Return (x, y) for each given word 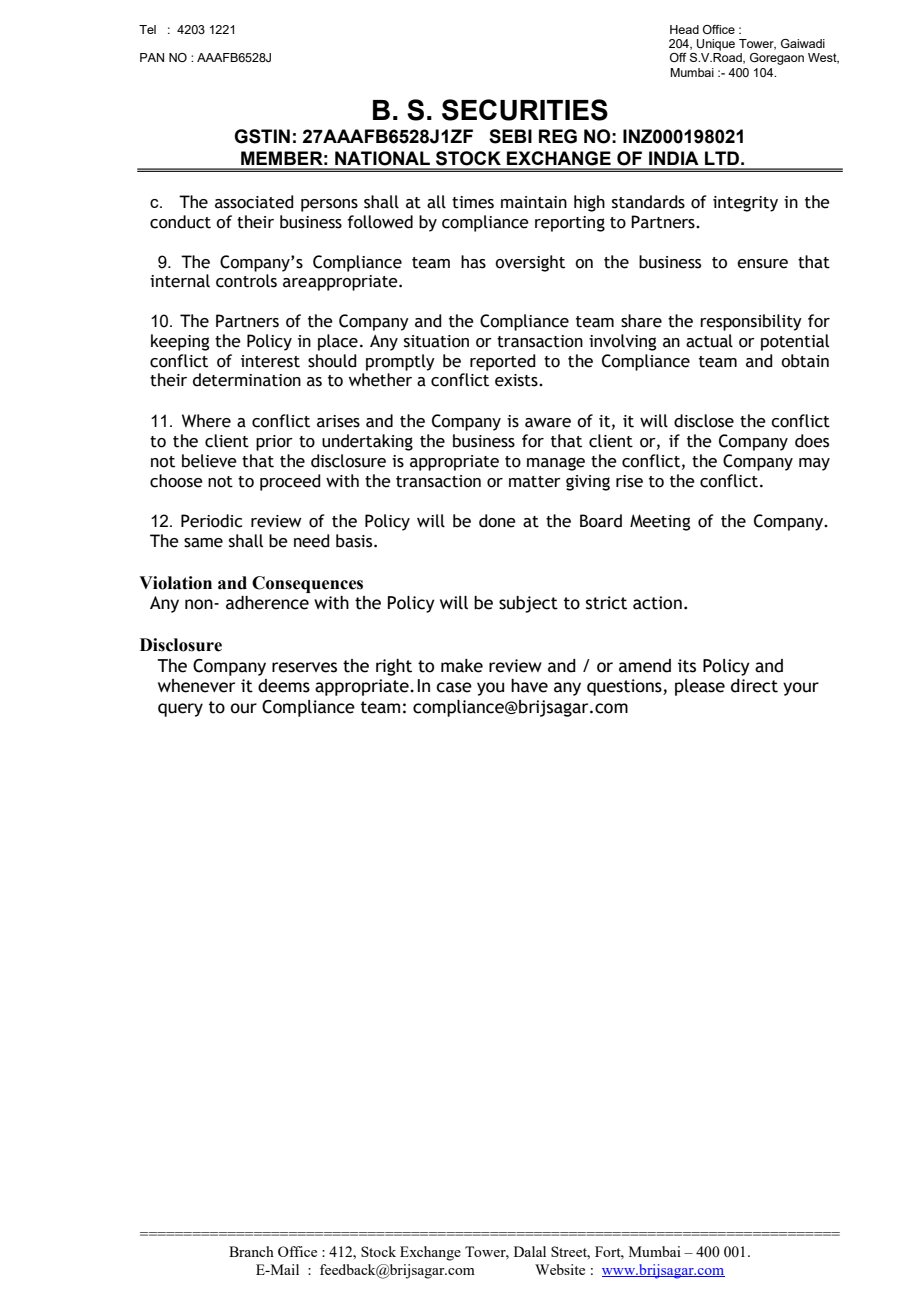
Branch (251, 1251)
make (462, 666)
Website (560, 1269)
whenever (196, 686)
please (700, 687)
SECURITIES (525, 110)
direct (754, 686)
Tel (147, 29)
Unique (716, 45)
